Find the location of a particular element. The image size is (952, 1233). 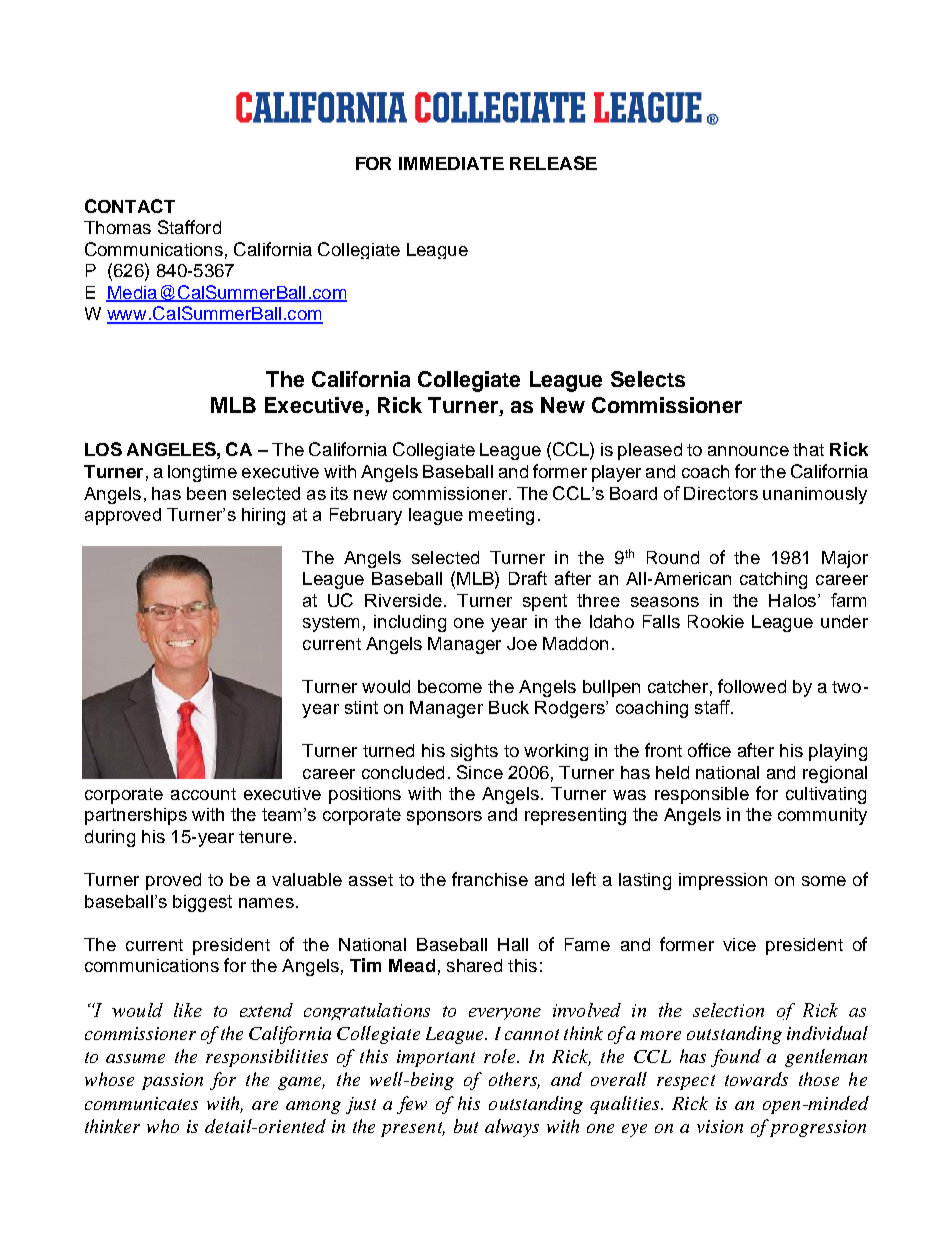

RELEASE is located at coordinates (553, 163).
